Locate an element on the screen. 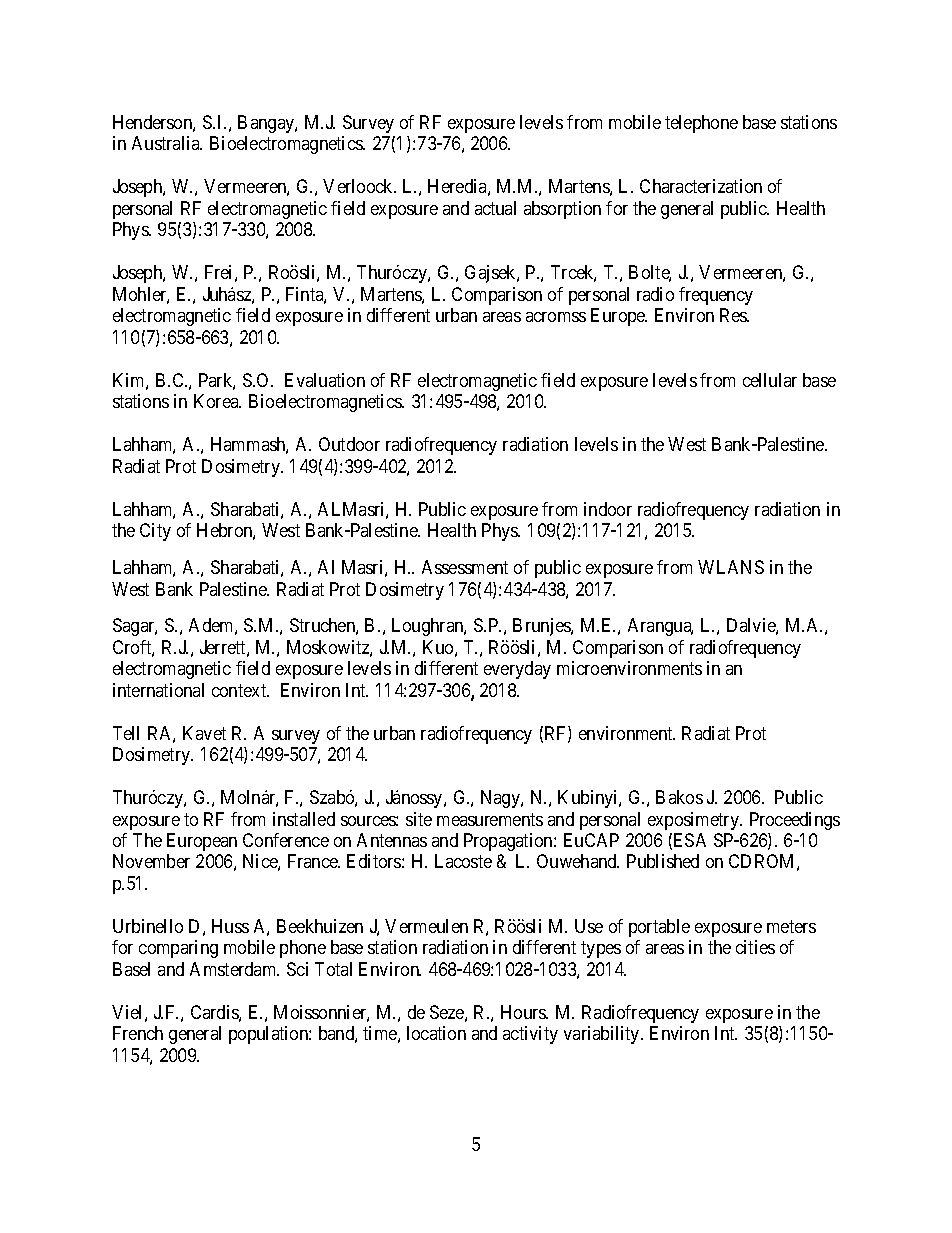 Image resolution: width=952 pixels, height=1233 pixels. indoor is located at coordinates (608, 509).
